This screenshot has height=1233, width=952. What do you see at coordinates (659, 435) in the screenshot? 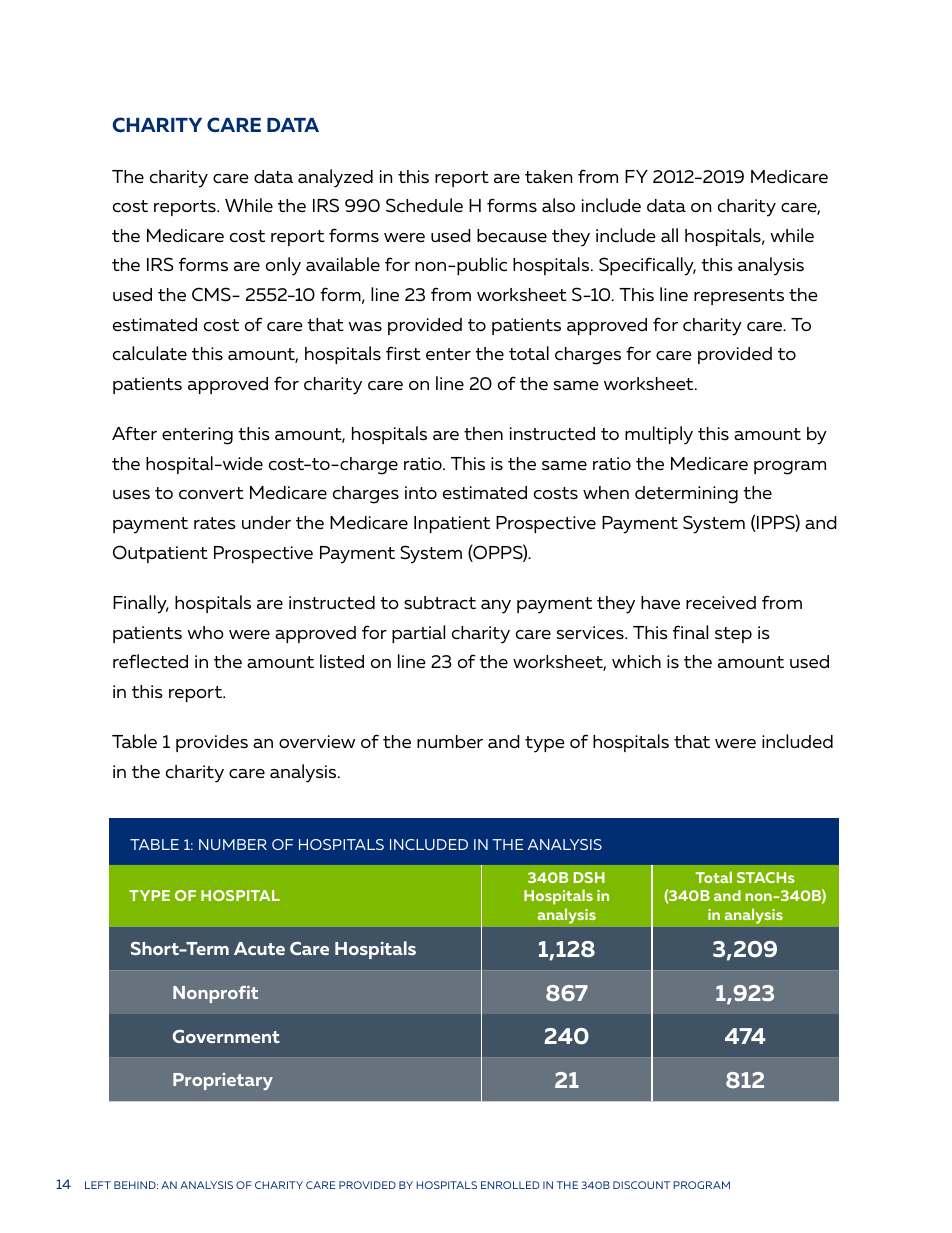
I see `multiply` at bounding box center [659, 435].
